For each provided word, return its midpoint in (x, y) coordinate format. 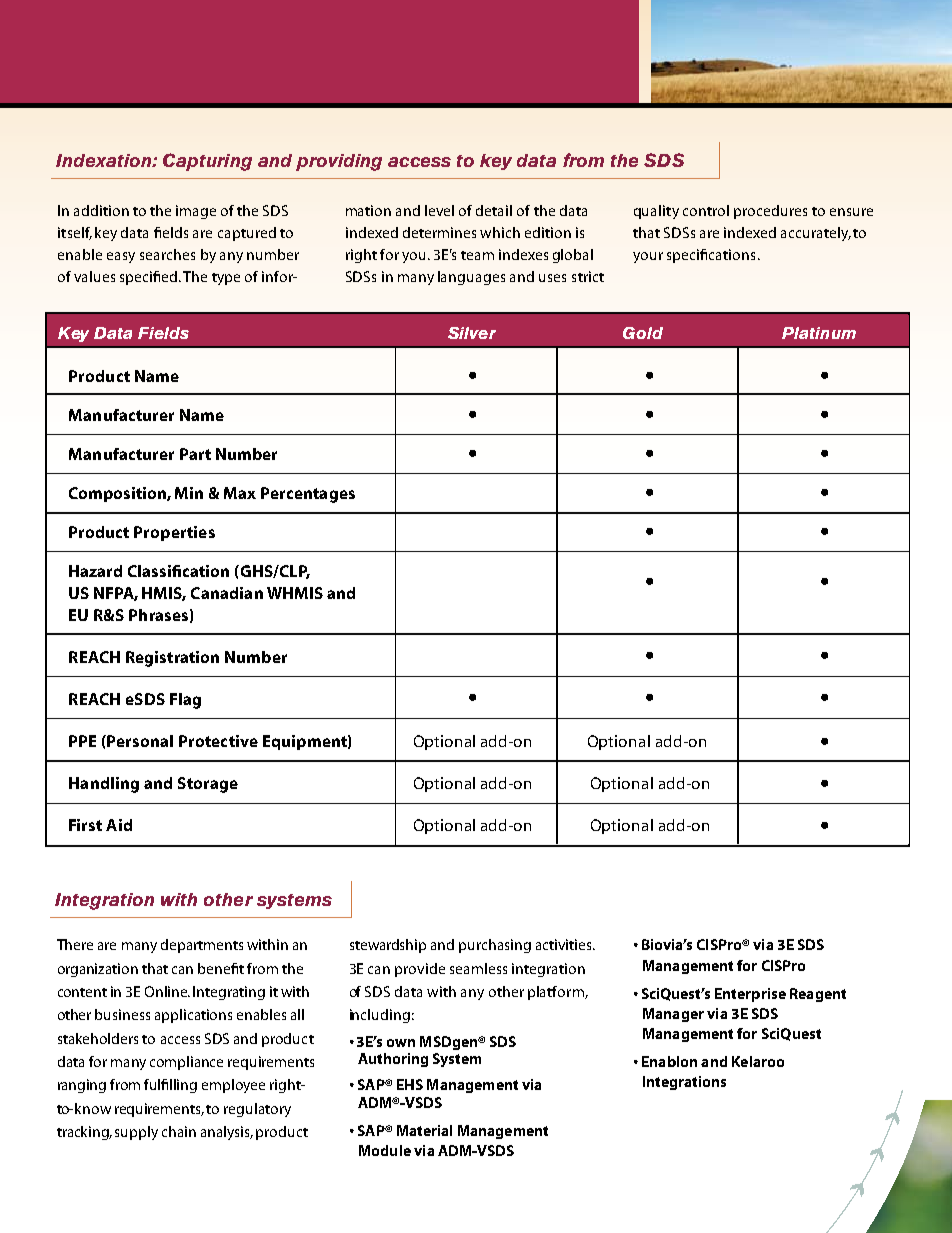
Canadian (227, 593)
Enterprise (750, 995)
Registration (172, 659)
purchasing (495, 946)
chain (179, 1131)
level (439, 210)
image (196, 212)
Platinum (819, 333)
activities (565, 944)
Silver (472, 333)
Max (240, 493)
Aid (119, 825)
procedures (770, 212)
